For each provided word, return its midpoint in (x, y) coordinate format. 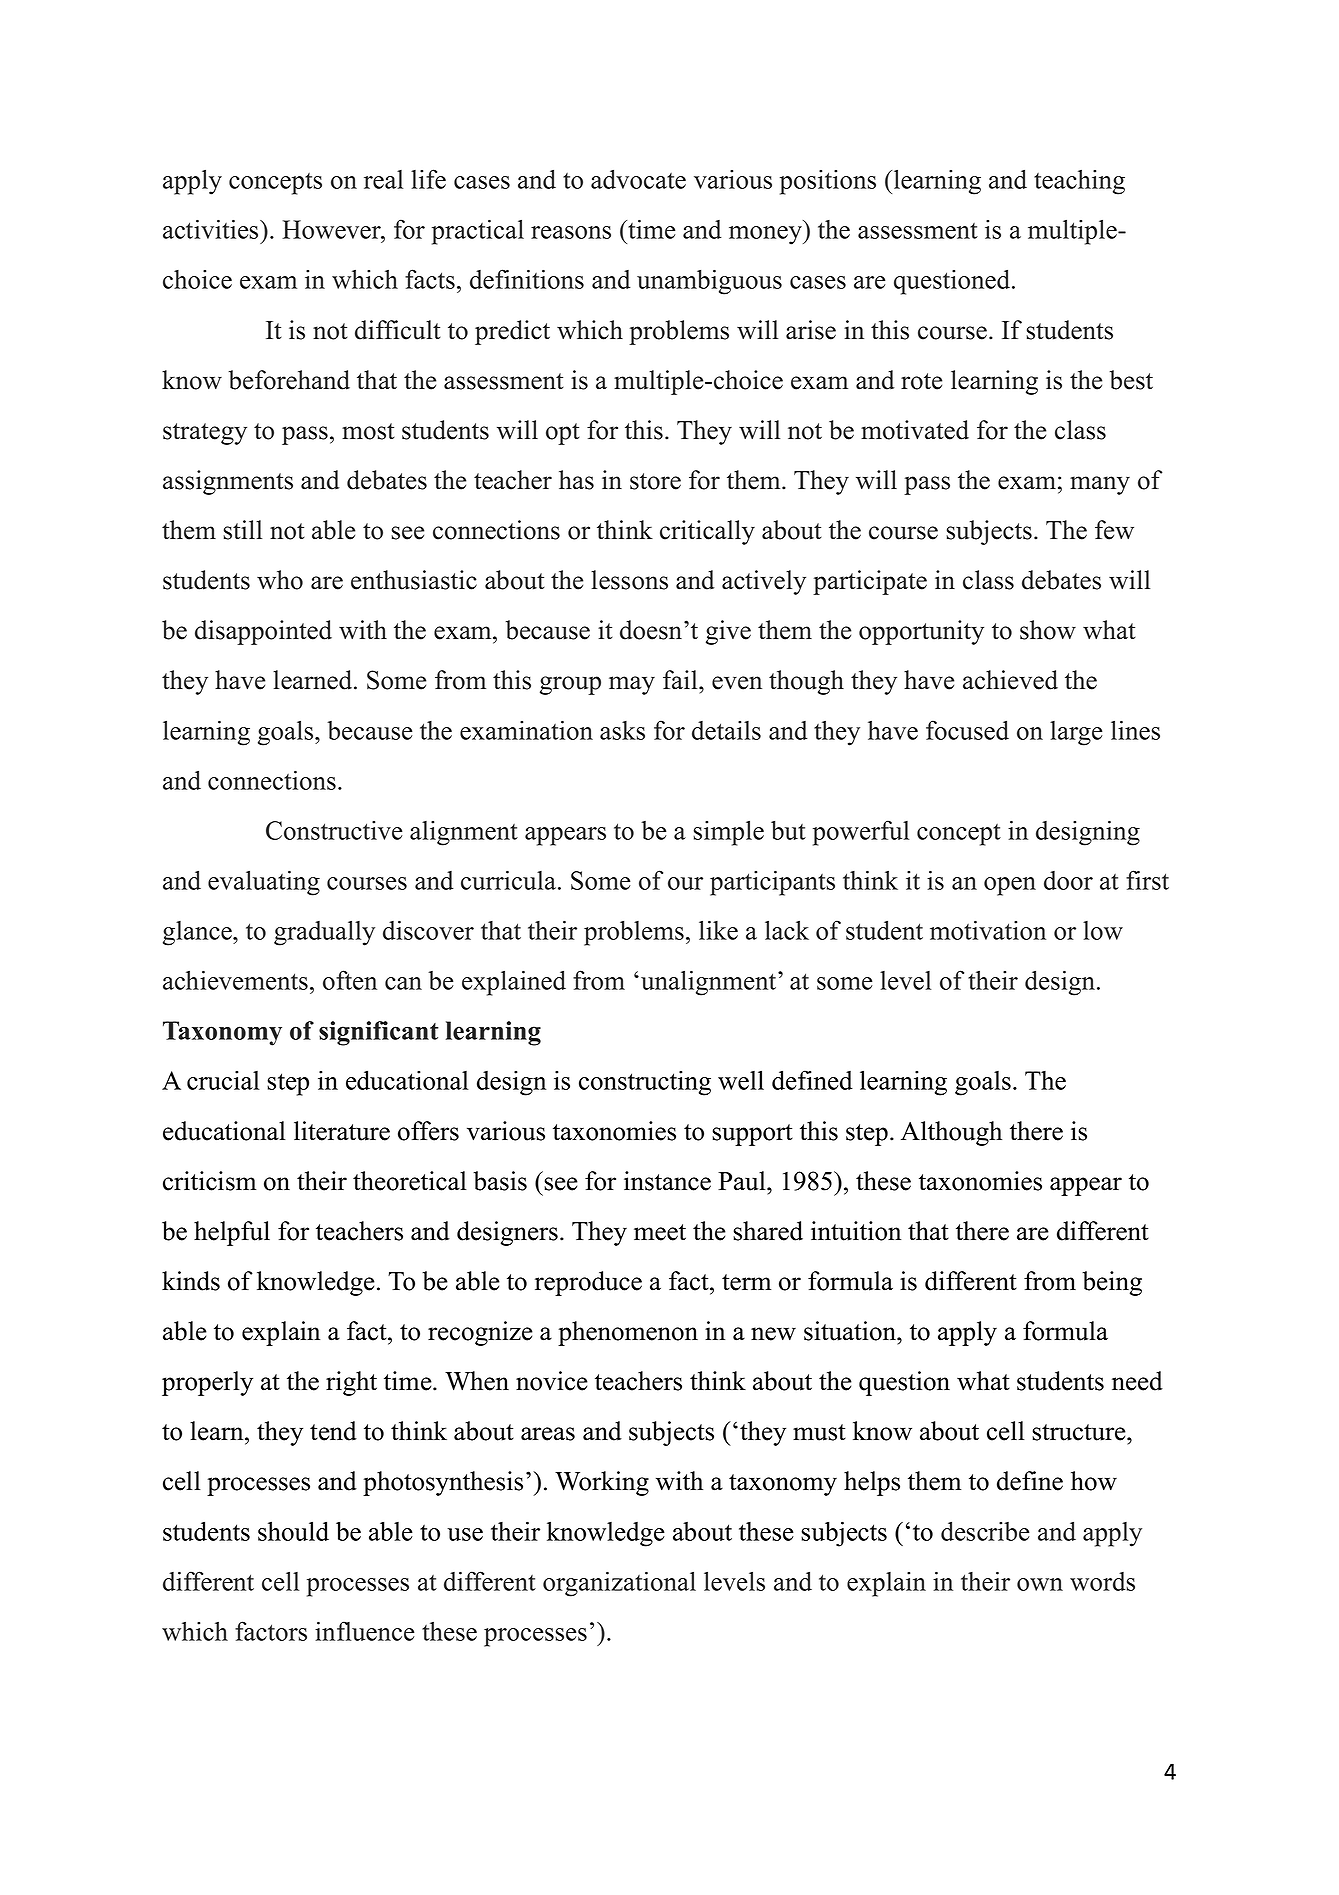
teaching (1079, 182)
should (293, 1531)
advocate (638, 179)
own (1040, 1584)
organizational (619, 1584)
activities (212, 229)
